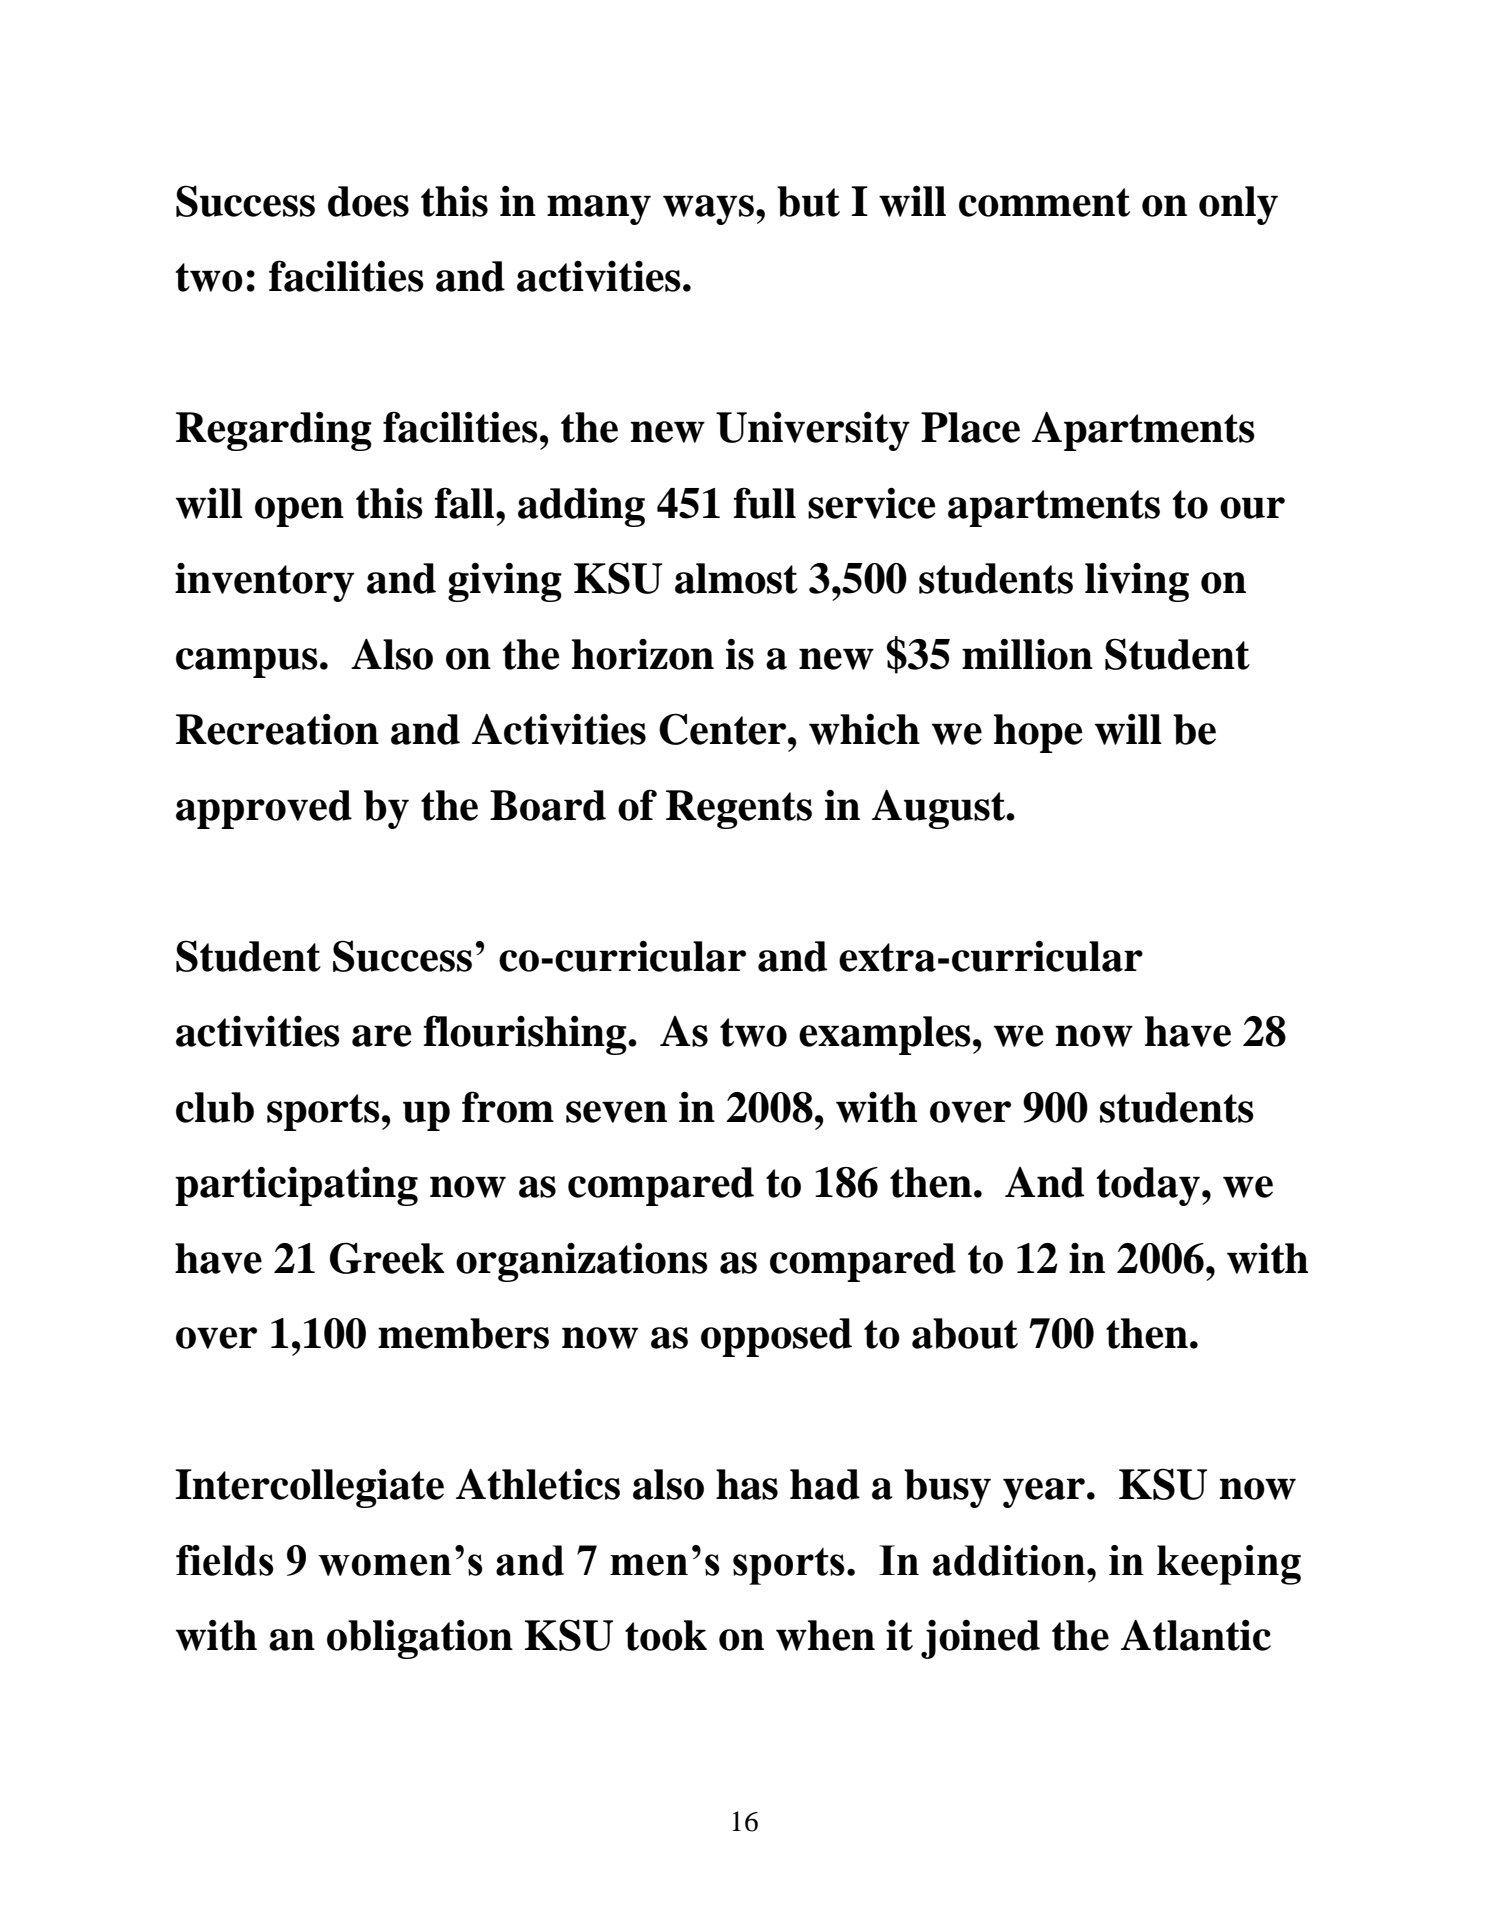 This screenshot has height=1926, width=1488. I want to click on Recreation, so click(277, 729).
